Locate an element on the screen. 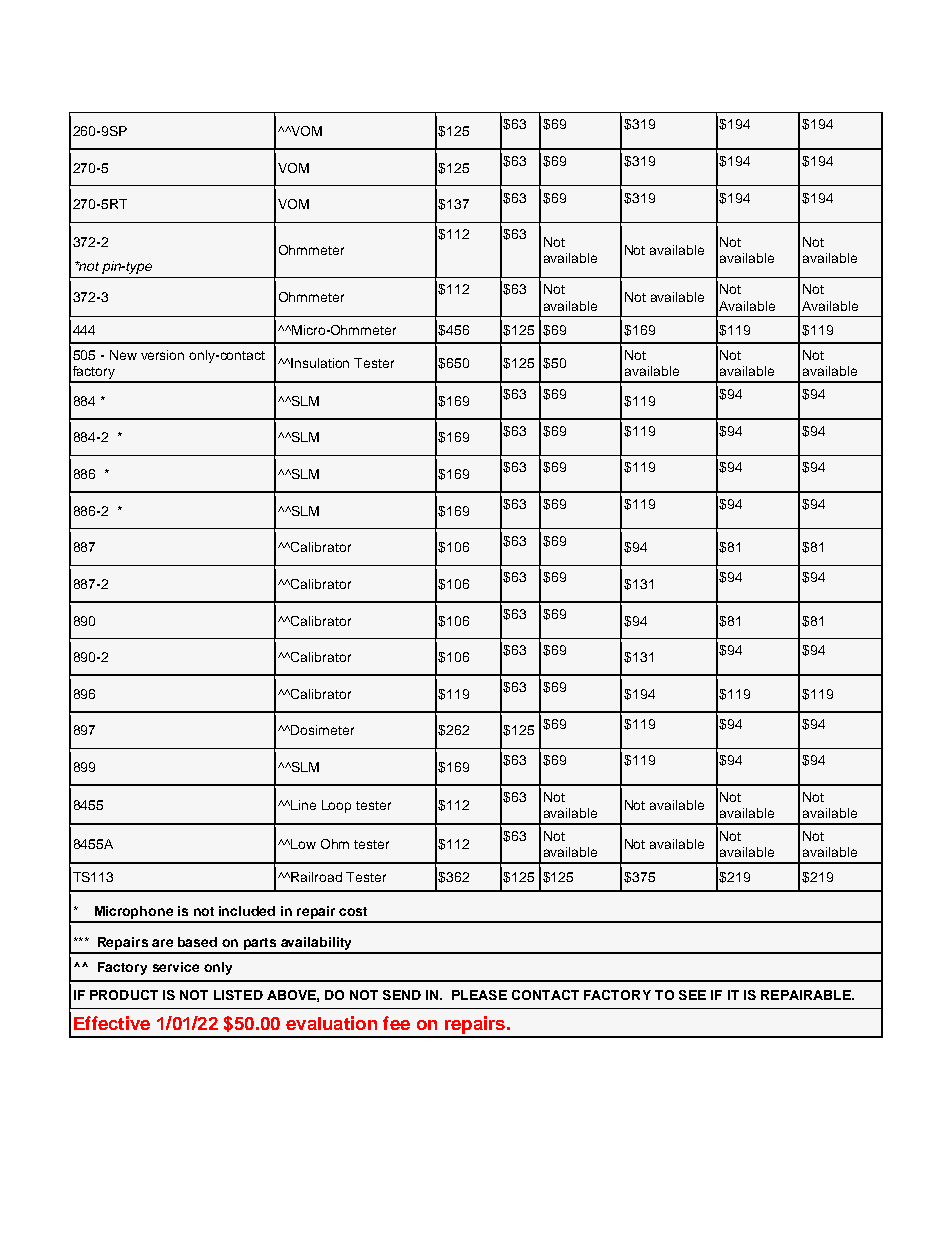  SEND is located at coordinates (402, 995).
